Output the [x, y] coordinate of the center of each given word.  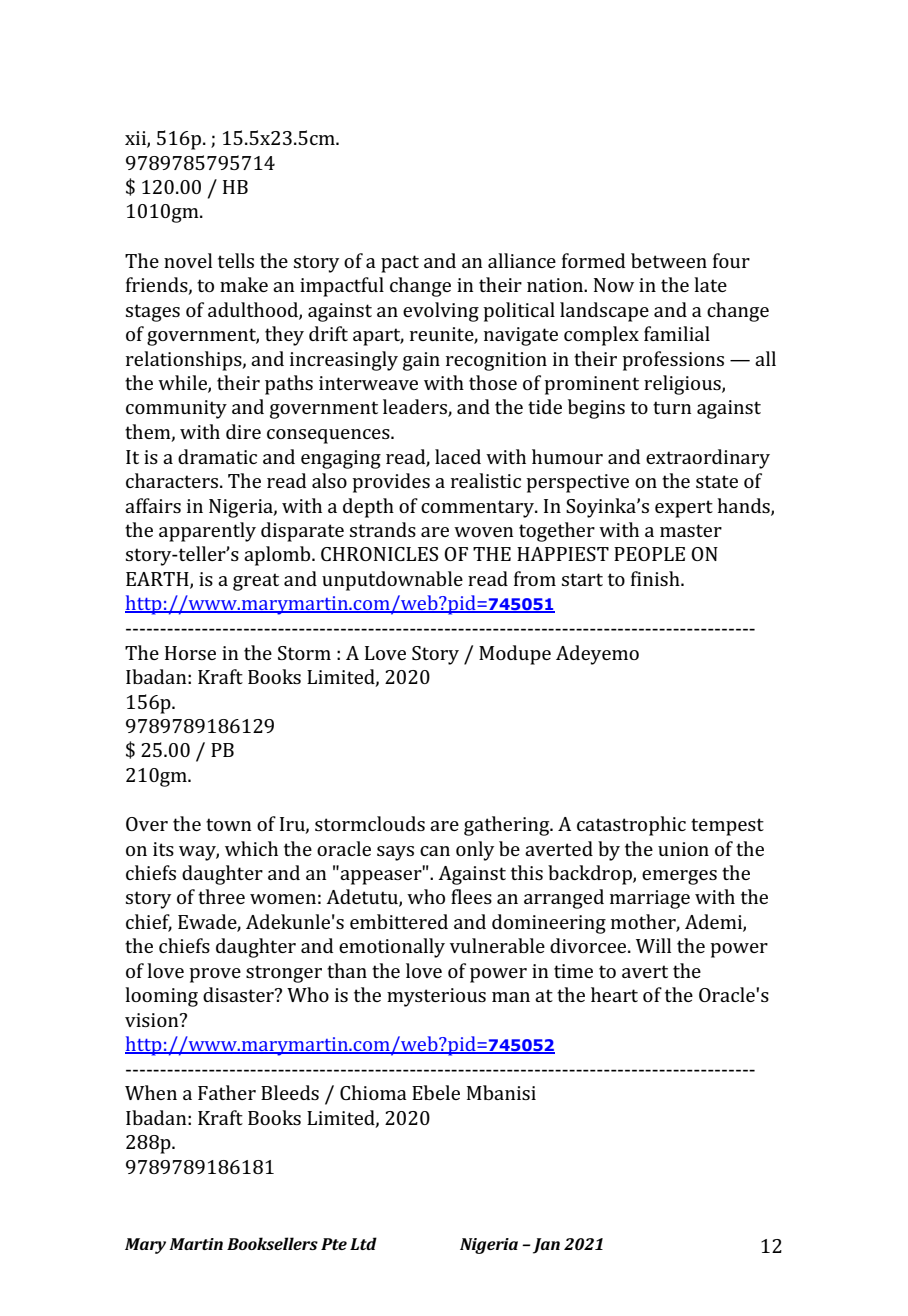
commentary [479, 509]
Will [653, 945]
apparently [207, 532]
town [229, 824]
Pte [334, 1244]
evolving [441, 312]
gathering [508, 826]
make [244, 284]
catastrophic [631, 826]
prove [215, 975]
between [669, 260]
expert [684, 509]
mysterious [436, 997]
